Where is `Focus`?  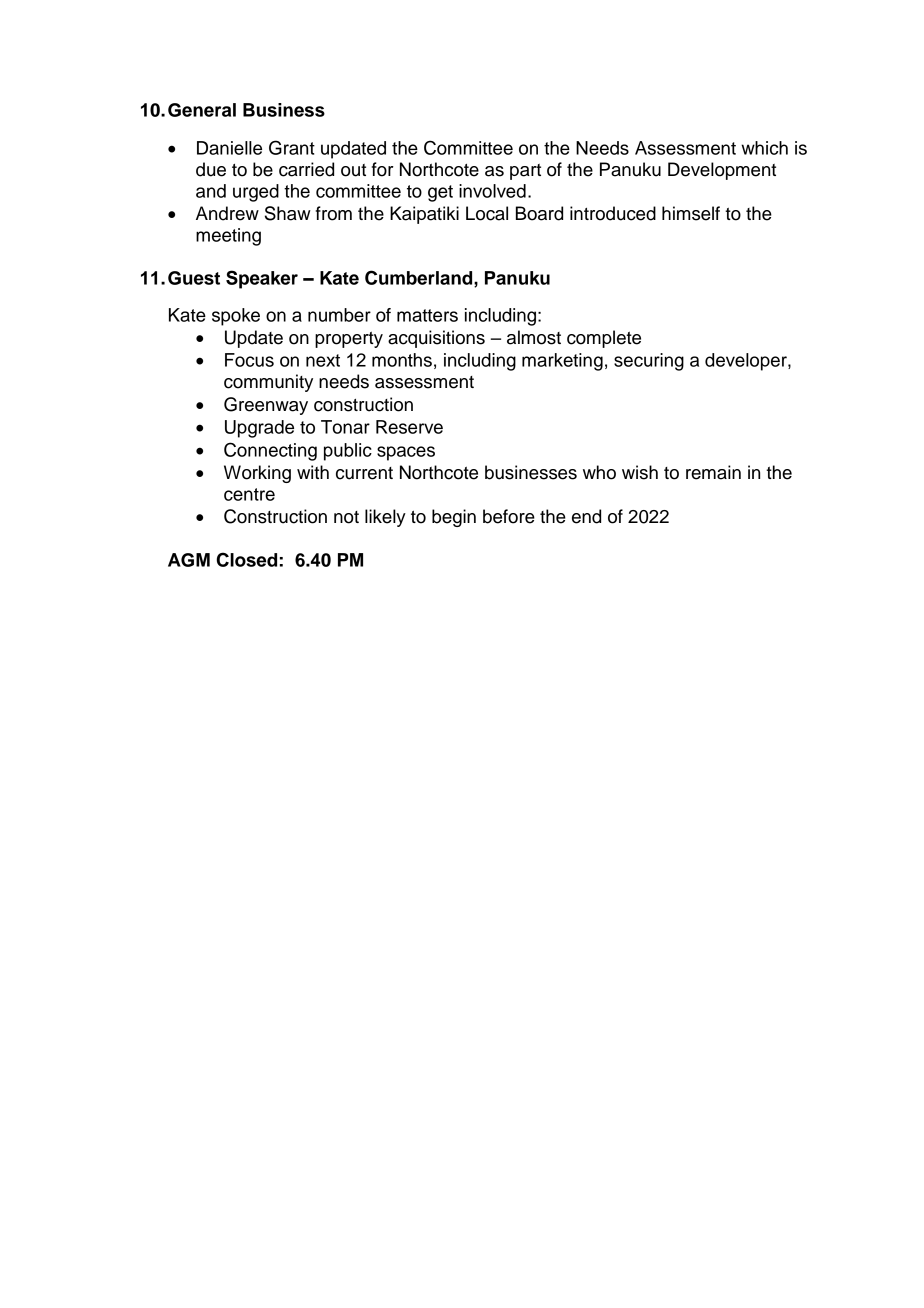 Focus is located at coordinates (249, 360).
